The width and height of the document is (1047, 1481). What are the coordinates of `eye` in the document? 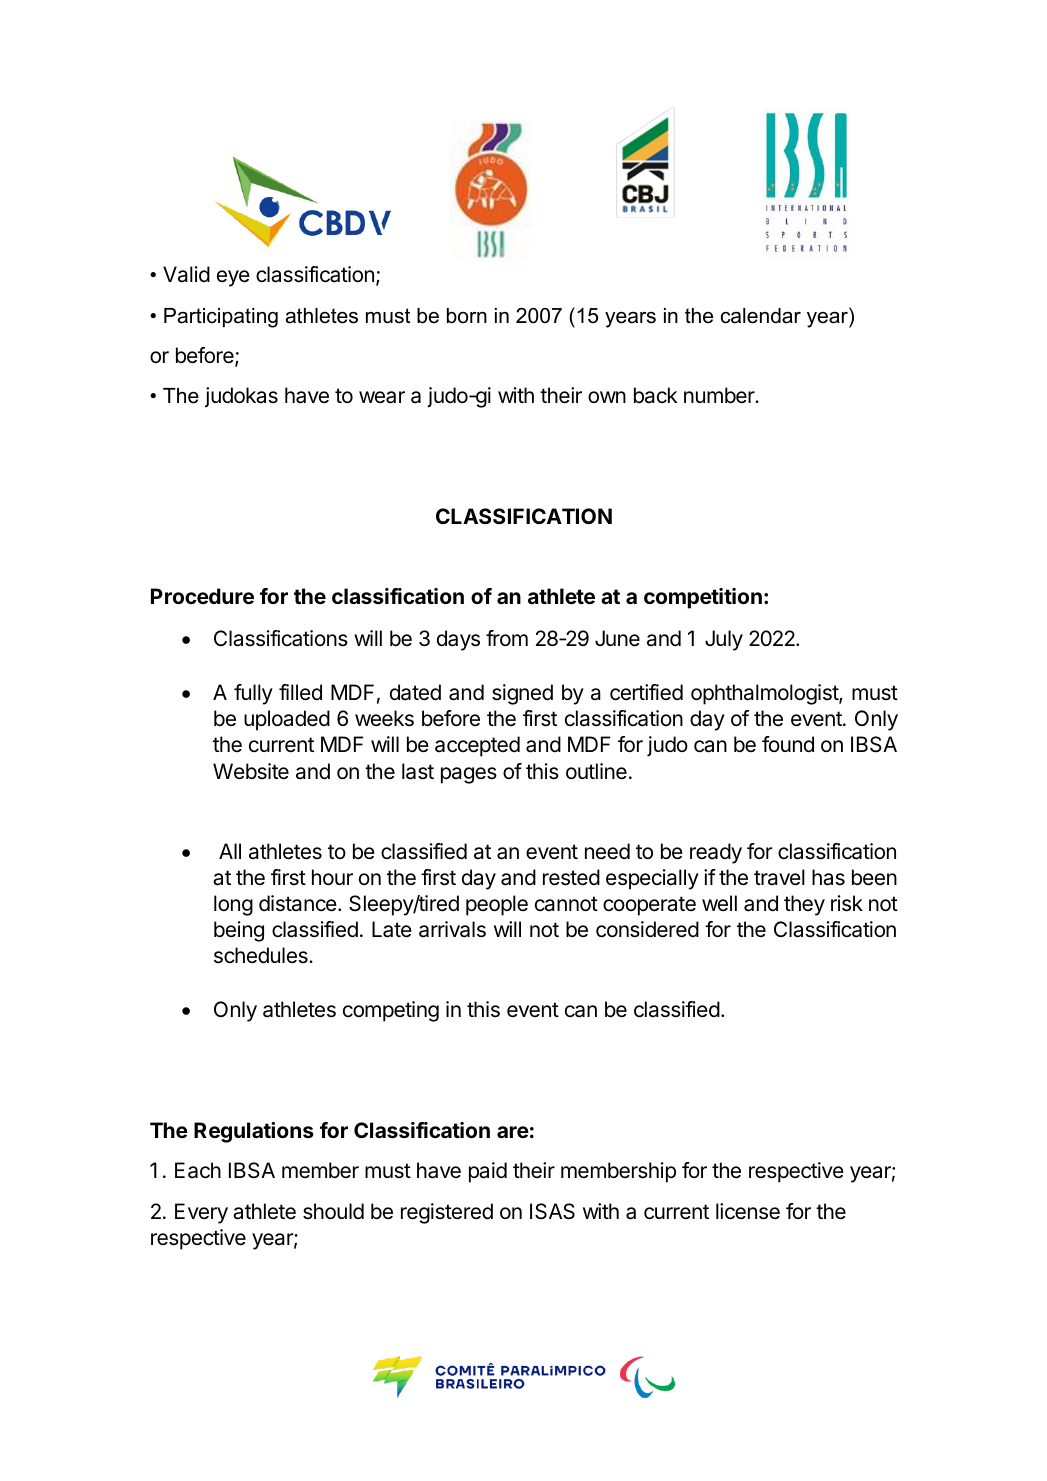 It's located at (233, 278).
